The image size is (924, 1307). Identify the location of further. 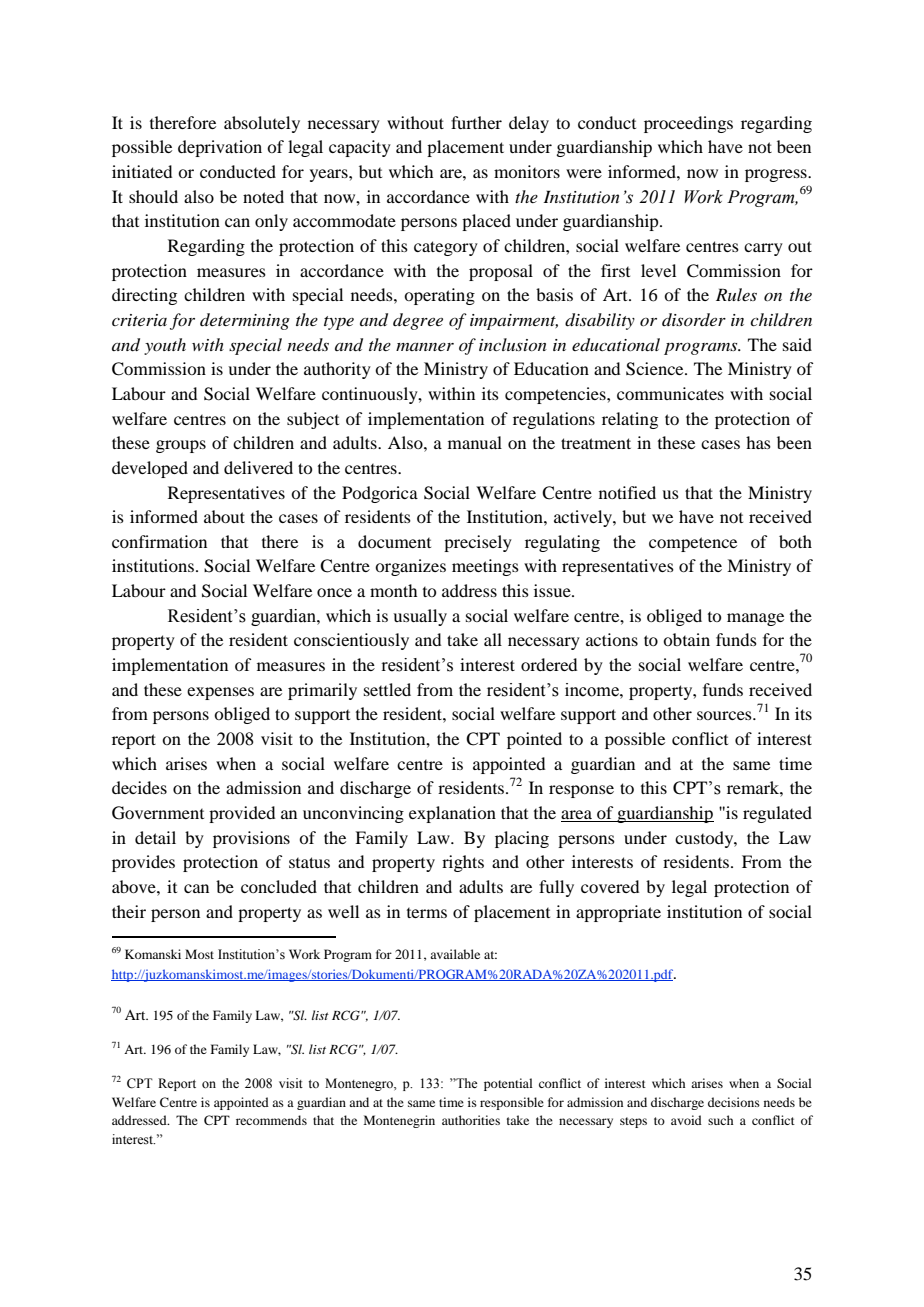
(476, 122).
